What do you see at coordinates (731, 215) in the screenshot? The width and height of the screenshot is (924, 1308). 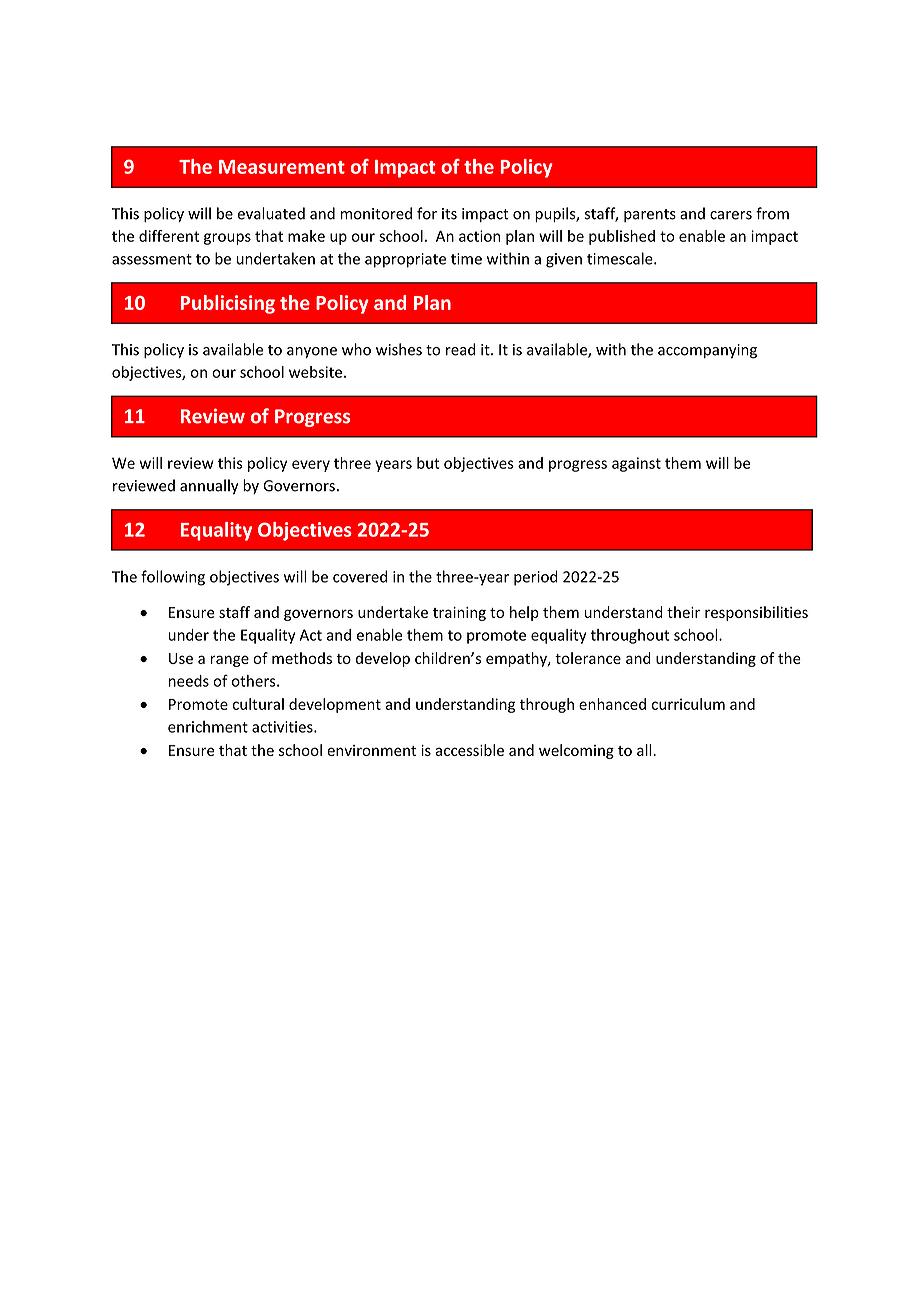 I see `carers` at bounding box center [731, 215].
